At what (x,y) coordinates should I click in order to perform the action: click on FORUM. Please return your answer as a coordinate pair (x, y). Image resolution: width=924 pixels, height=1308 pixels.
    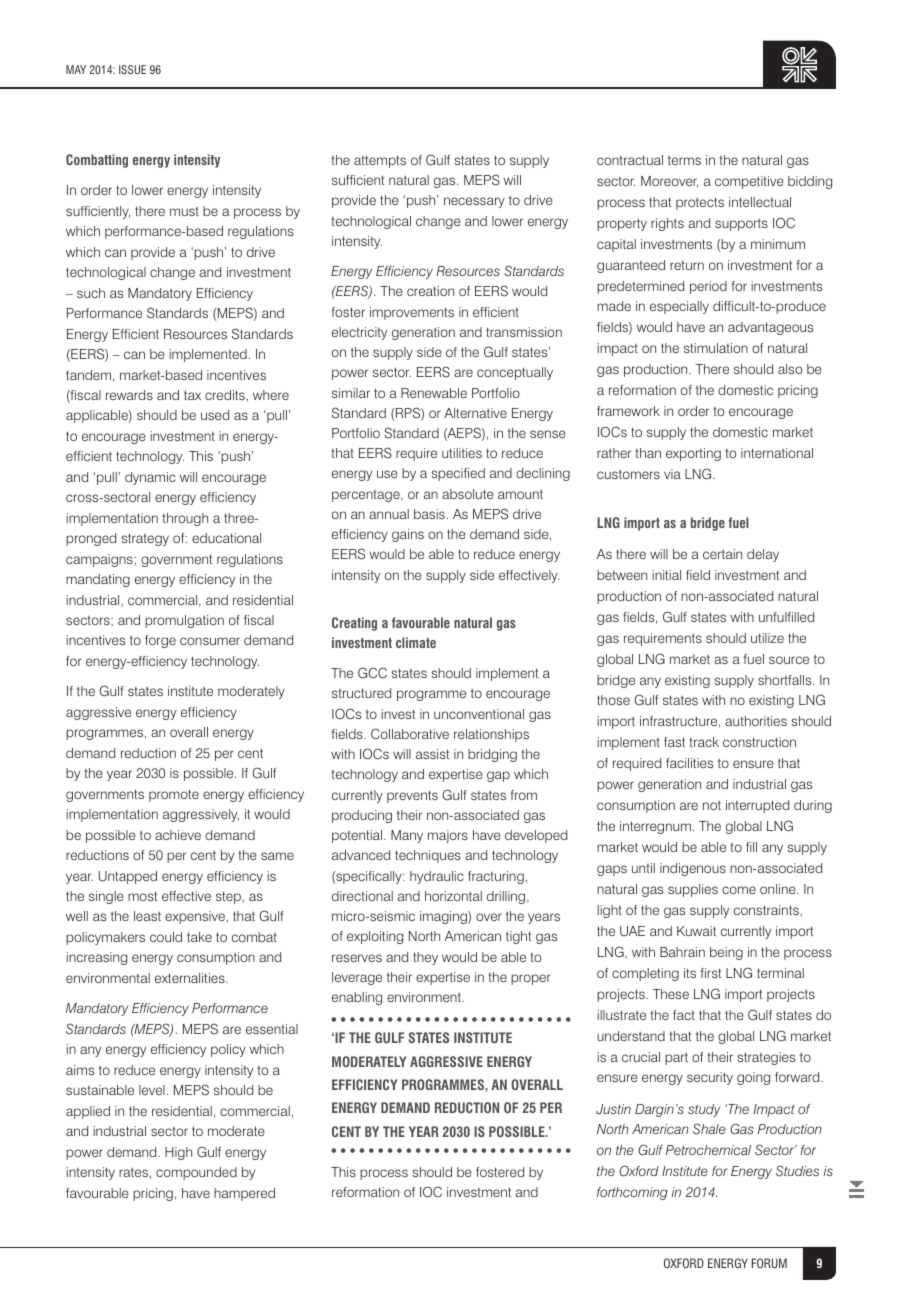
    Looking at the image, I should click on (769, 1263).
